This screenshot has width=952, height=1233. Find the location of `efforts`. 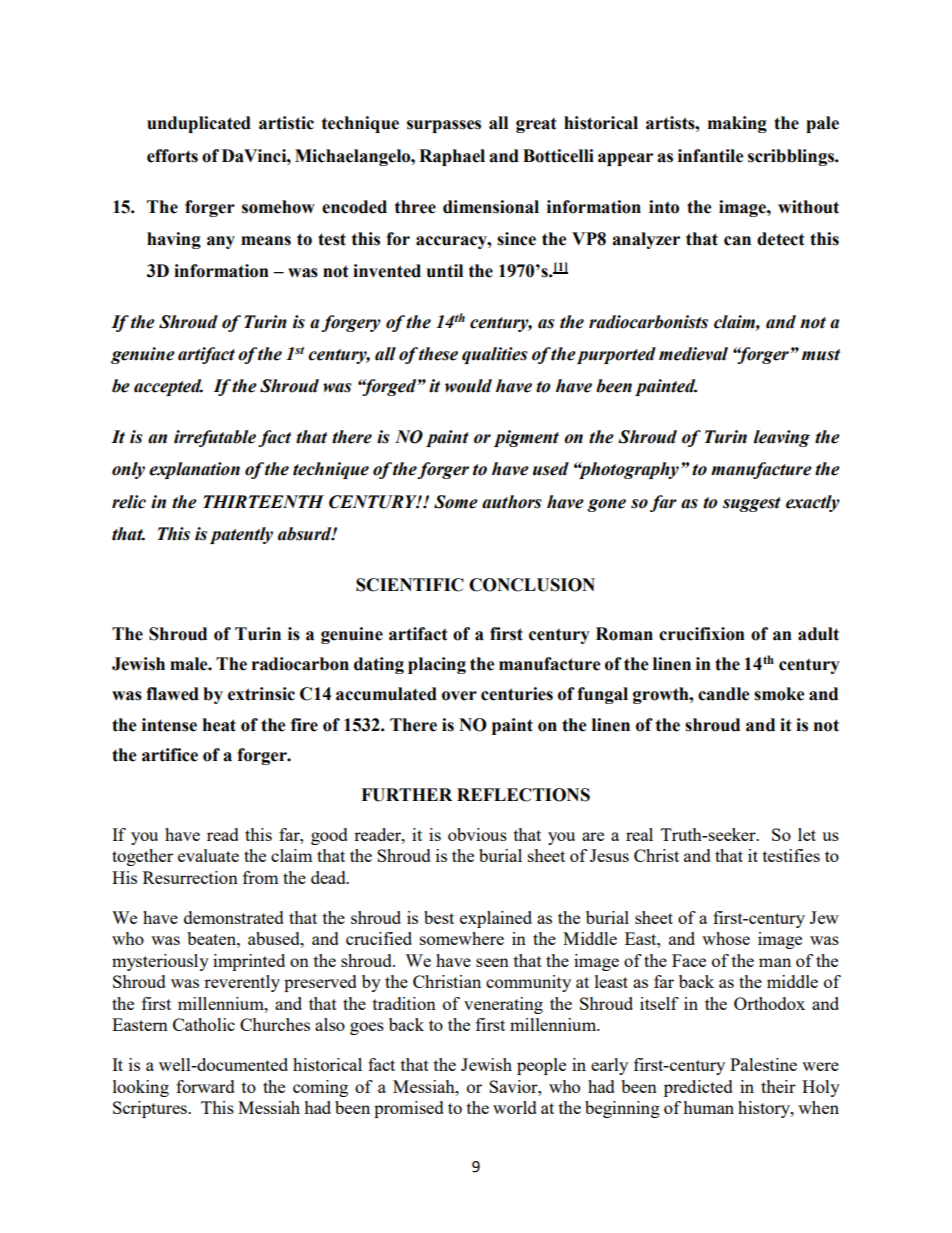

efforts is located at coordinates (172, 156).
